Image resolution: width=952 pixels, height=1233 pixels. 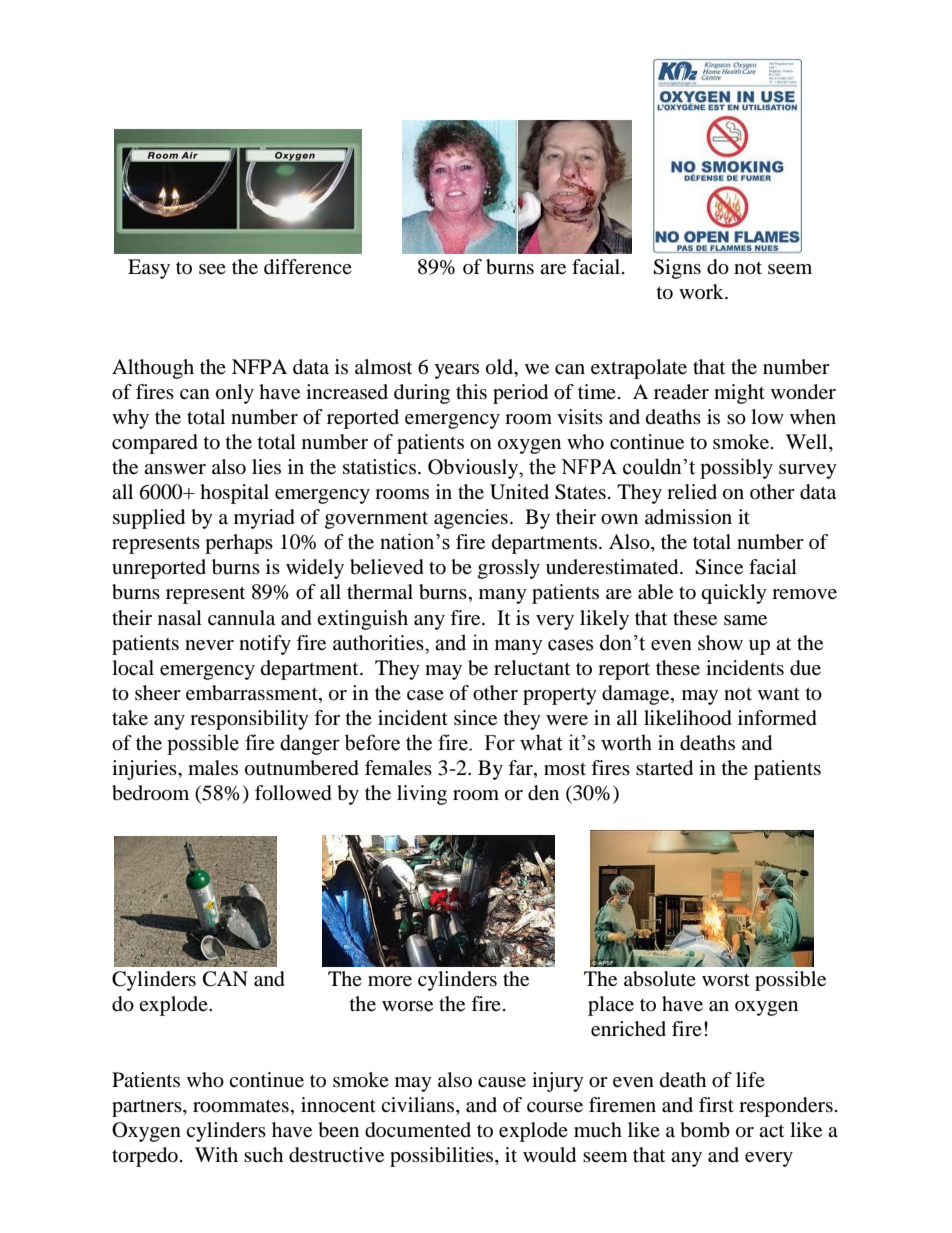 What do you see at coordinates (726, 980) in the screenshot?
I see `worst` at bounding box center [726, 980].
